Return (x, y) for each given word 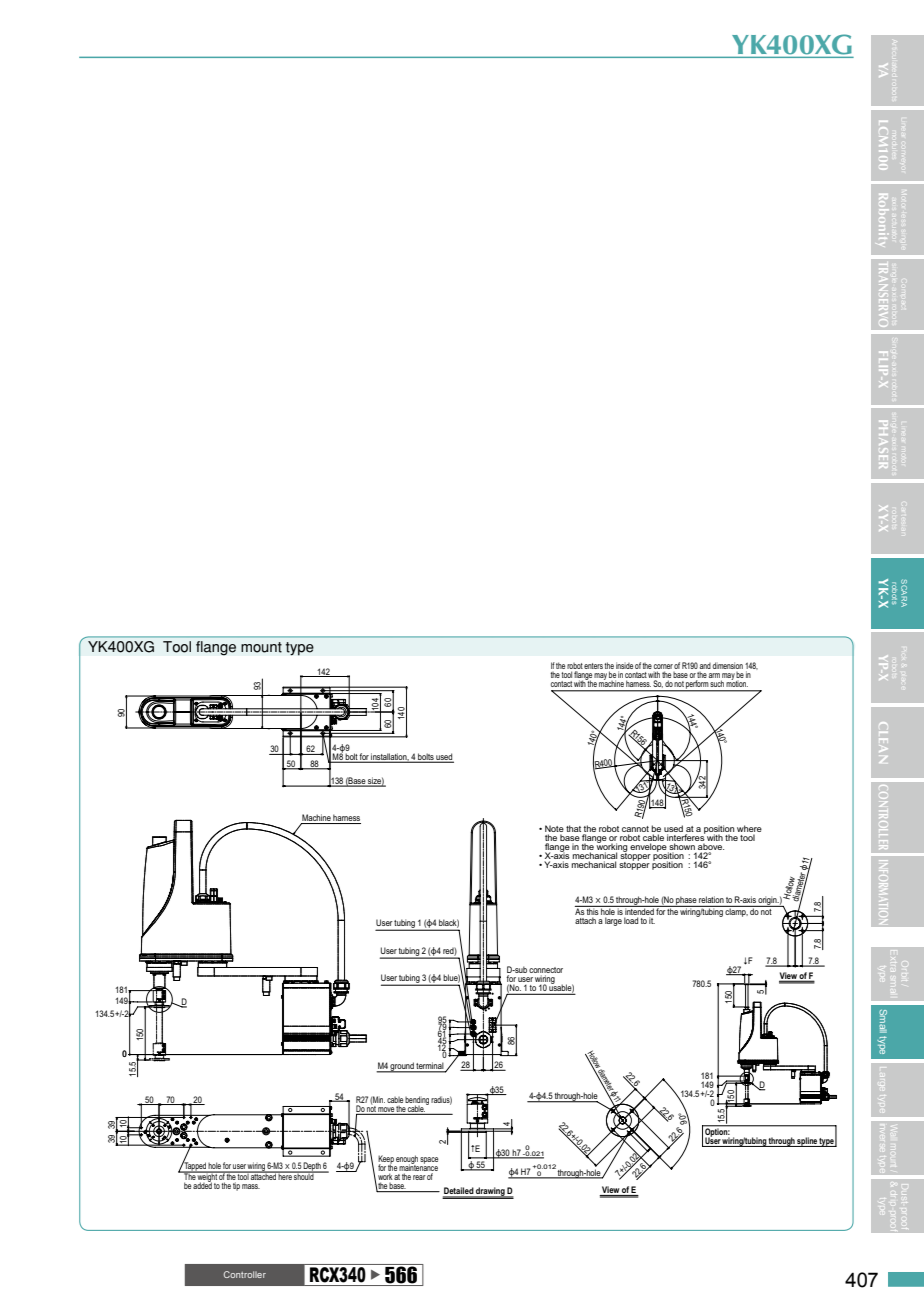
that (573, 828)
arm (715, 677)
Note (554, 830)
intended (640, 910)
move (386, 1110)
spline (807, 1142)
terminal (430, 1067)
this (592, 912)
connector (546, 971)
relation (711, 899)
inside (624, 667)
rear (419, 1177)
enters (593, 666)
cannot (635, 830)
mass (251, 1186)
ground (402, 1067)
